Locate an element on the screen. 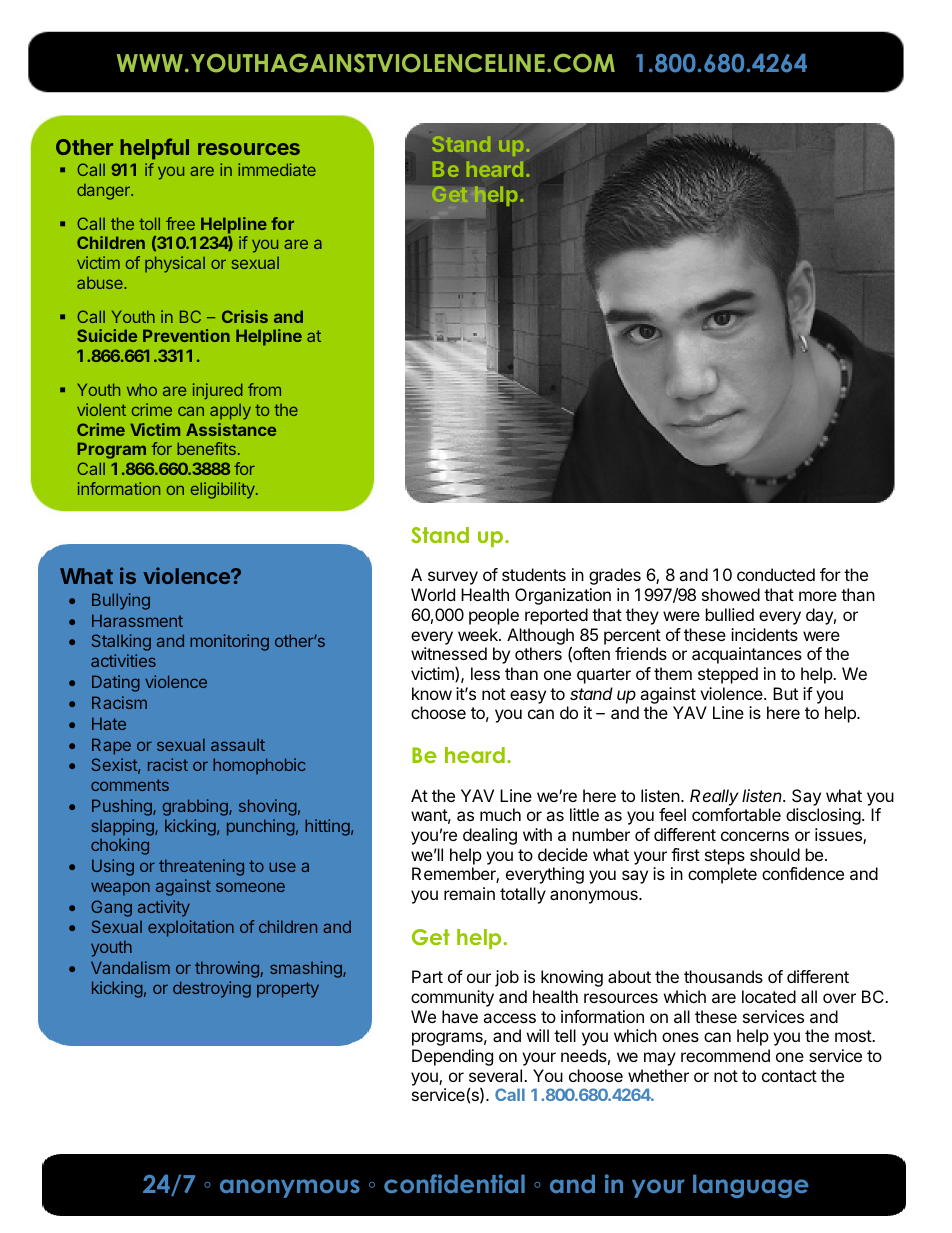 The image size is (952, 1233). language is located at coordinates (751, 1186).
